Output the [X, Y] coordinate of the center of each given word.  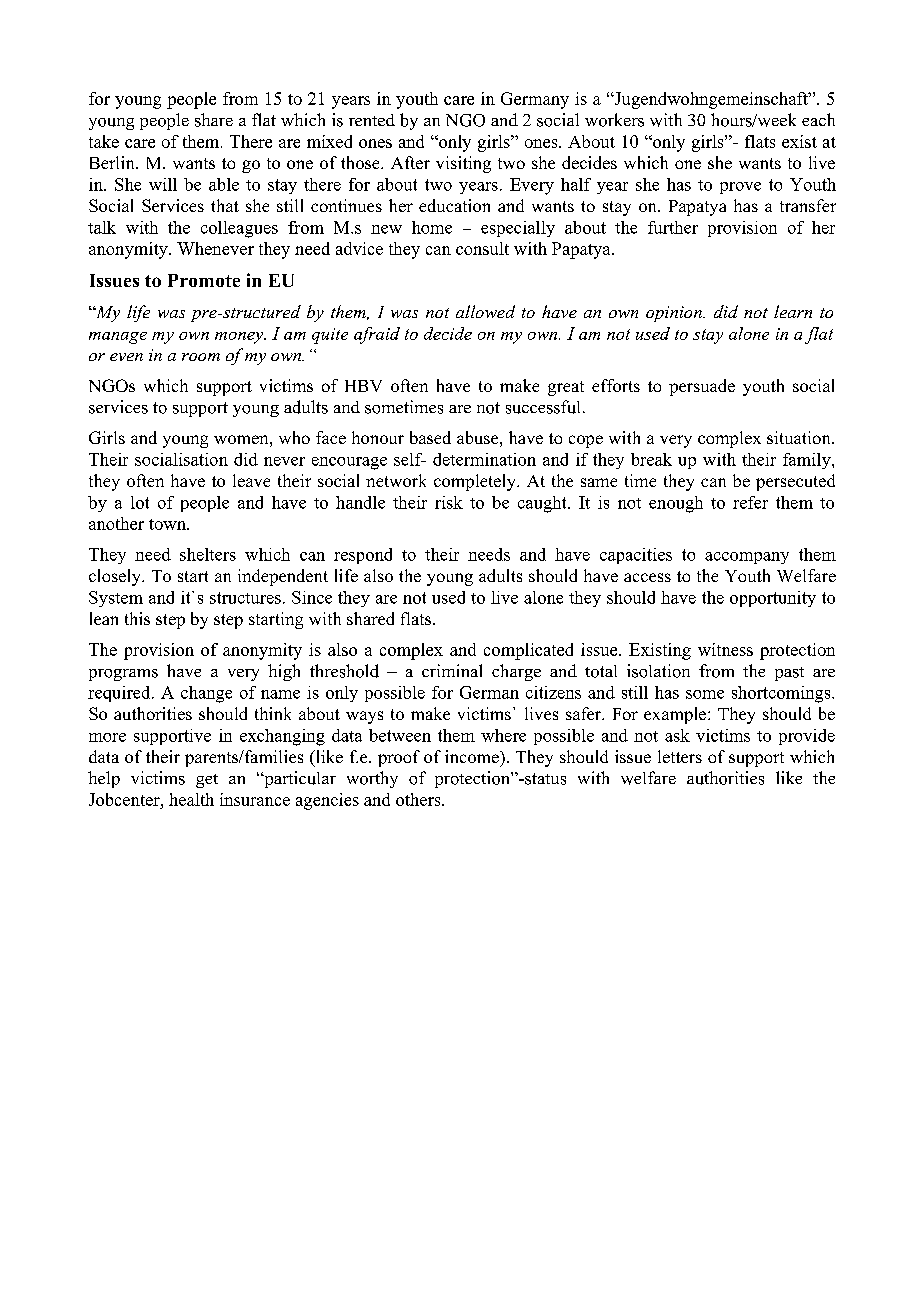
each [818, 119]
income [473, 756]
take [104, 141]
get [207, 781]
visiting [463, 164]
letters [680, 756]
